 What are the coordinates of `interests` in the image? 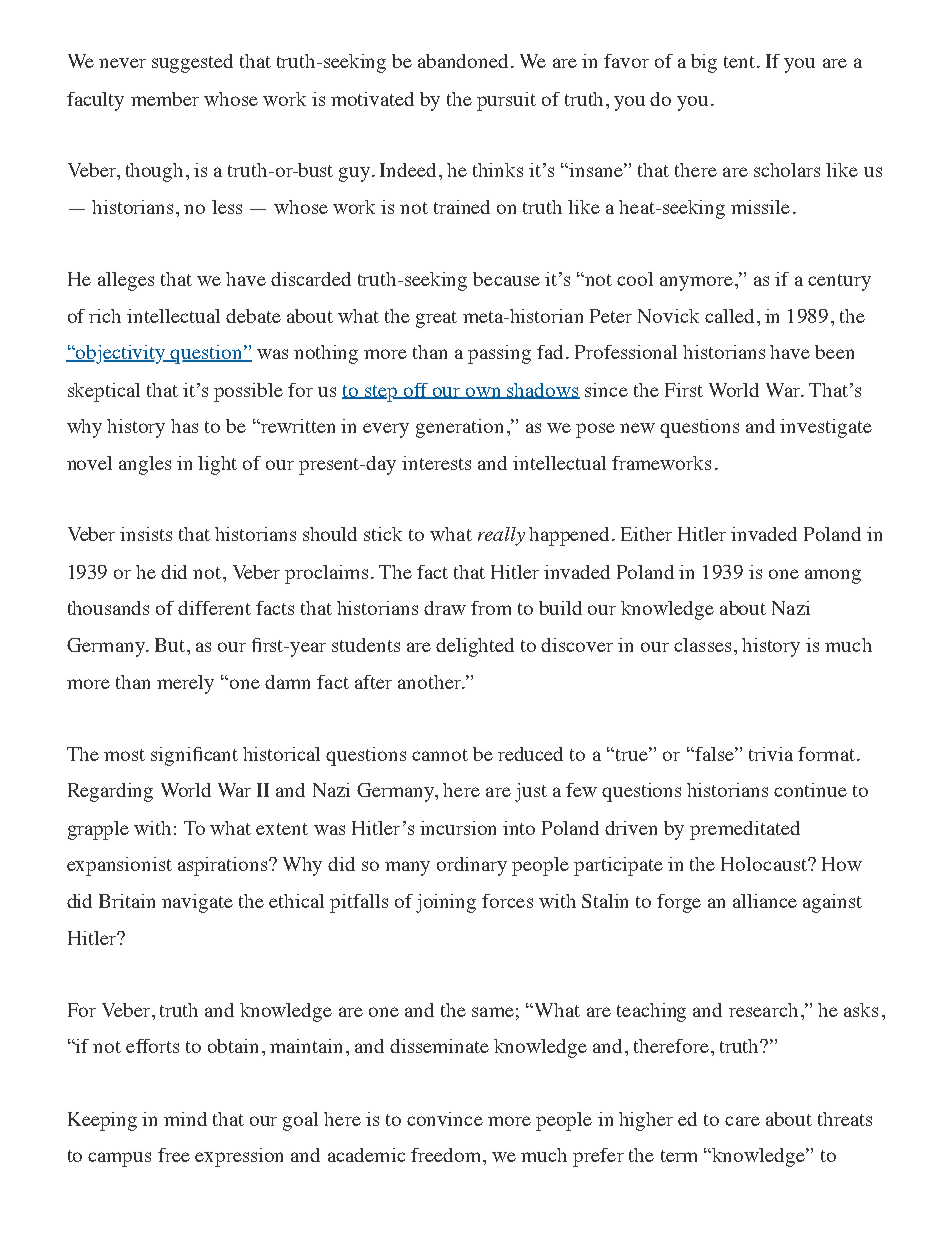 It's located at (436, 463).
